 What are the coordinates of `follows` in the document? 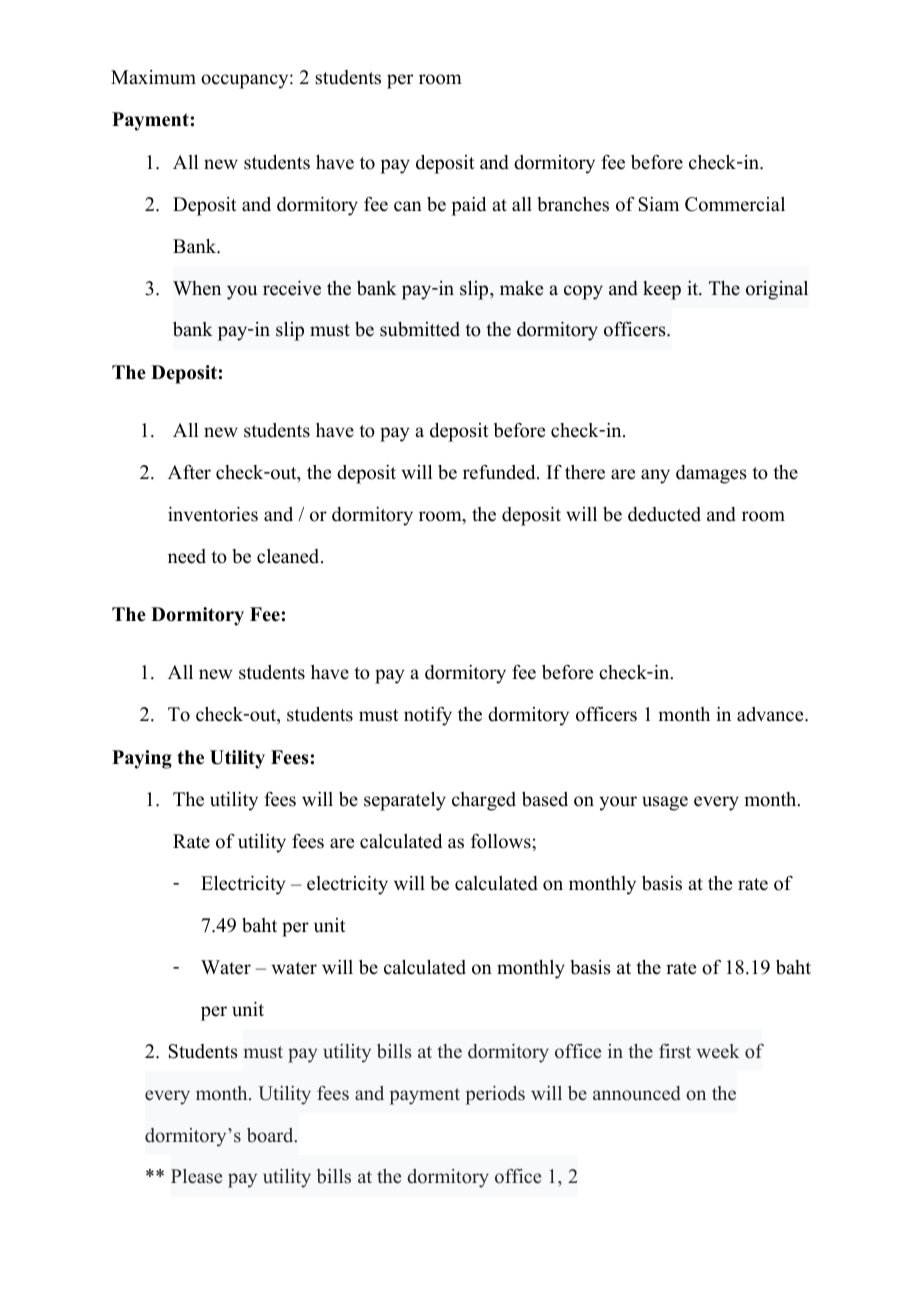 It's located at (502, 841).
